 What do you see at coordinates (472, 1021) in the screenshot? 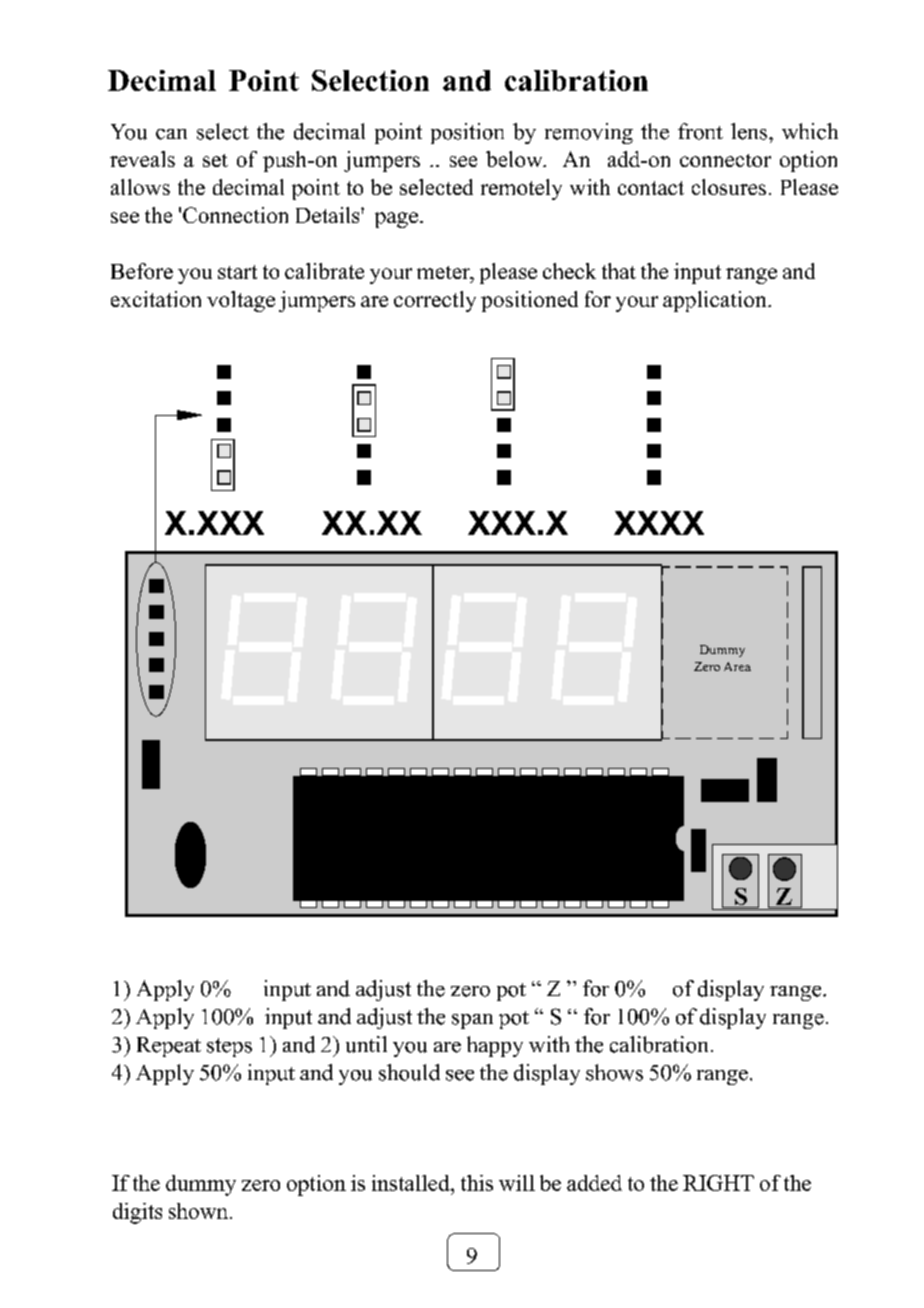
I see `span` at bounding box center [472, 1021].
